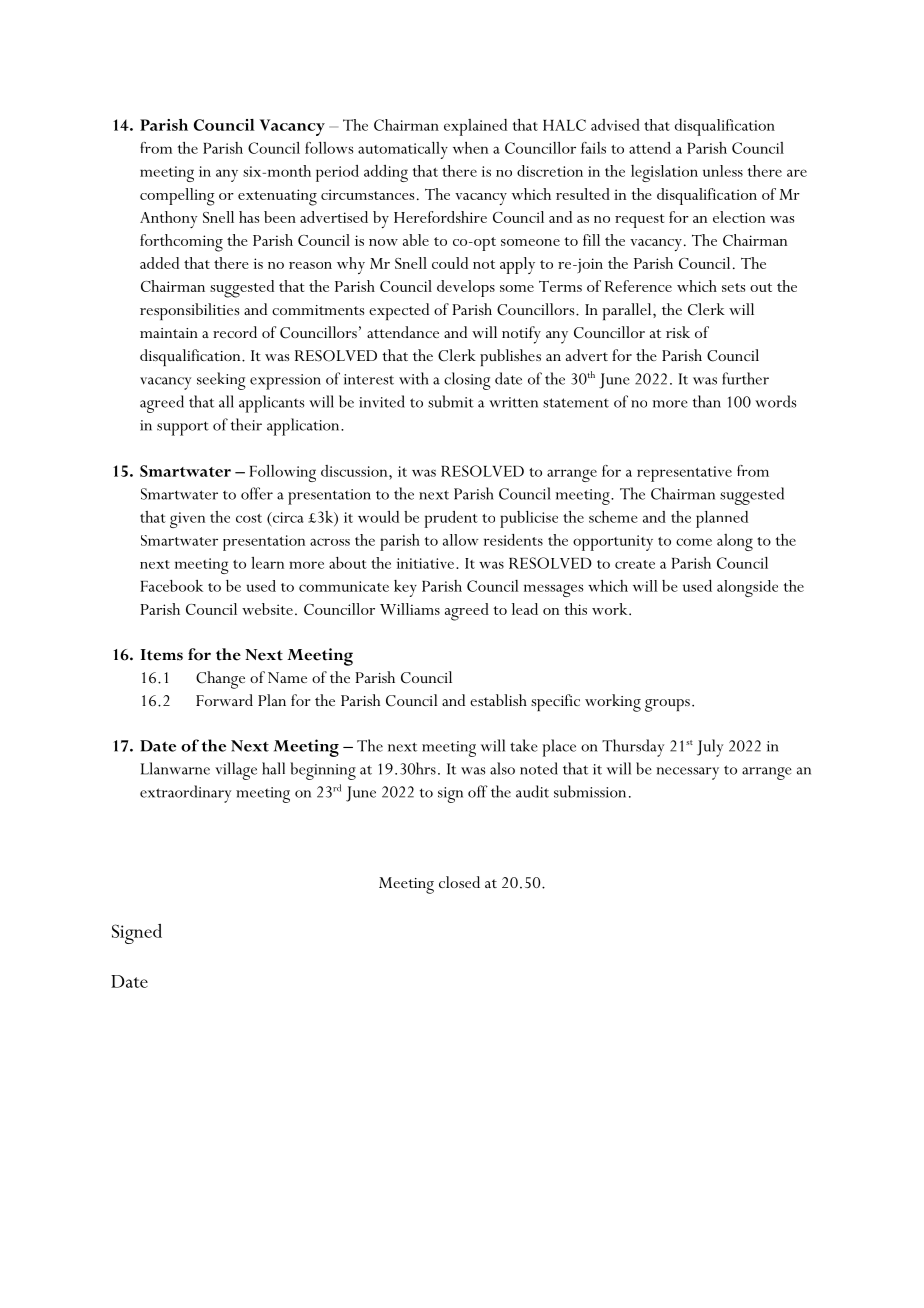 The image size is (924, 1308). Describe the element at coordinates (235, 332) in the screenshot. I see `record` at that location.
